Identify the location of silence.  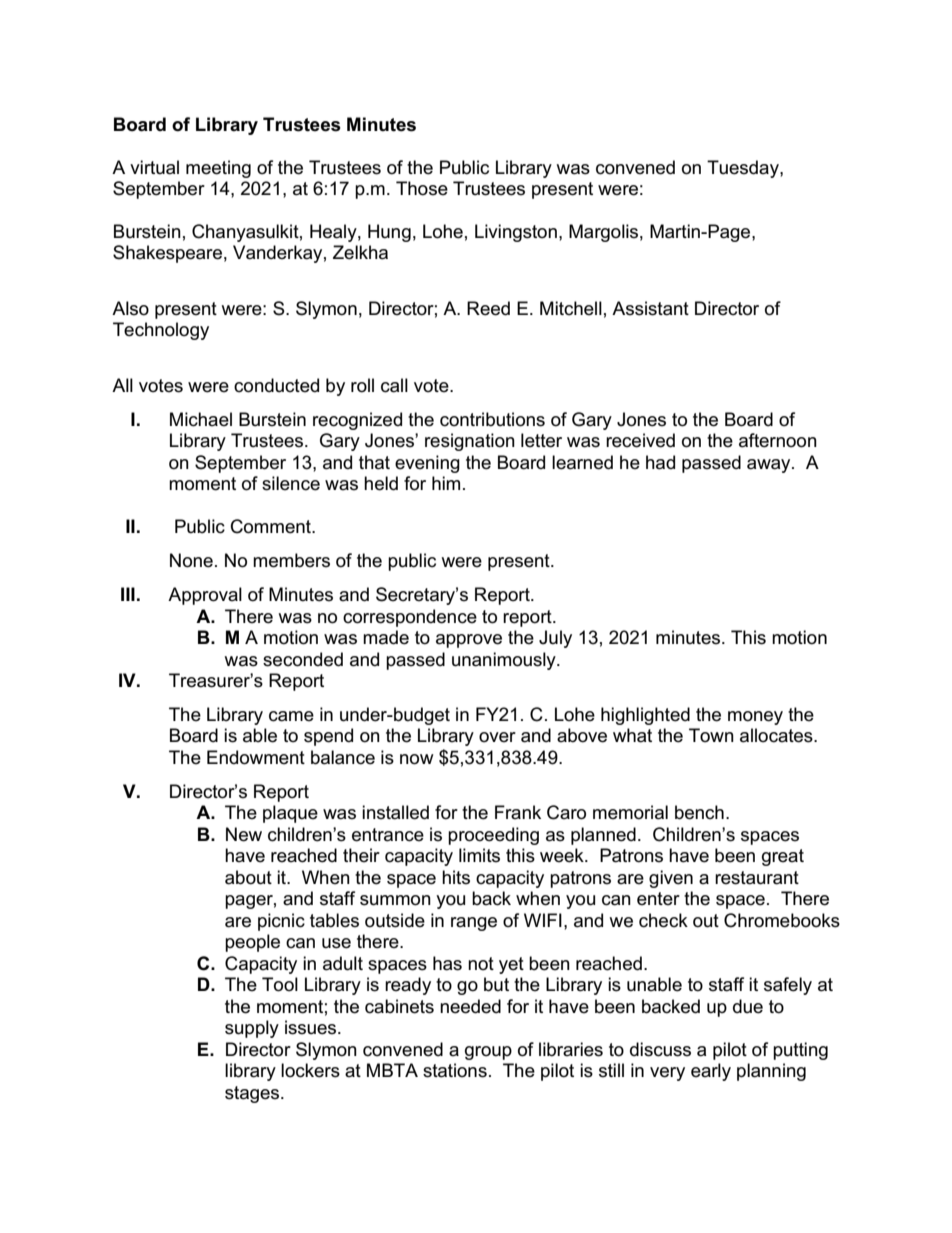
(291, 483).
